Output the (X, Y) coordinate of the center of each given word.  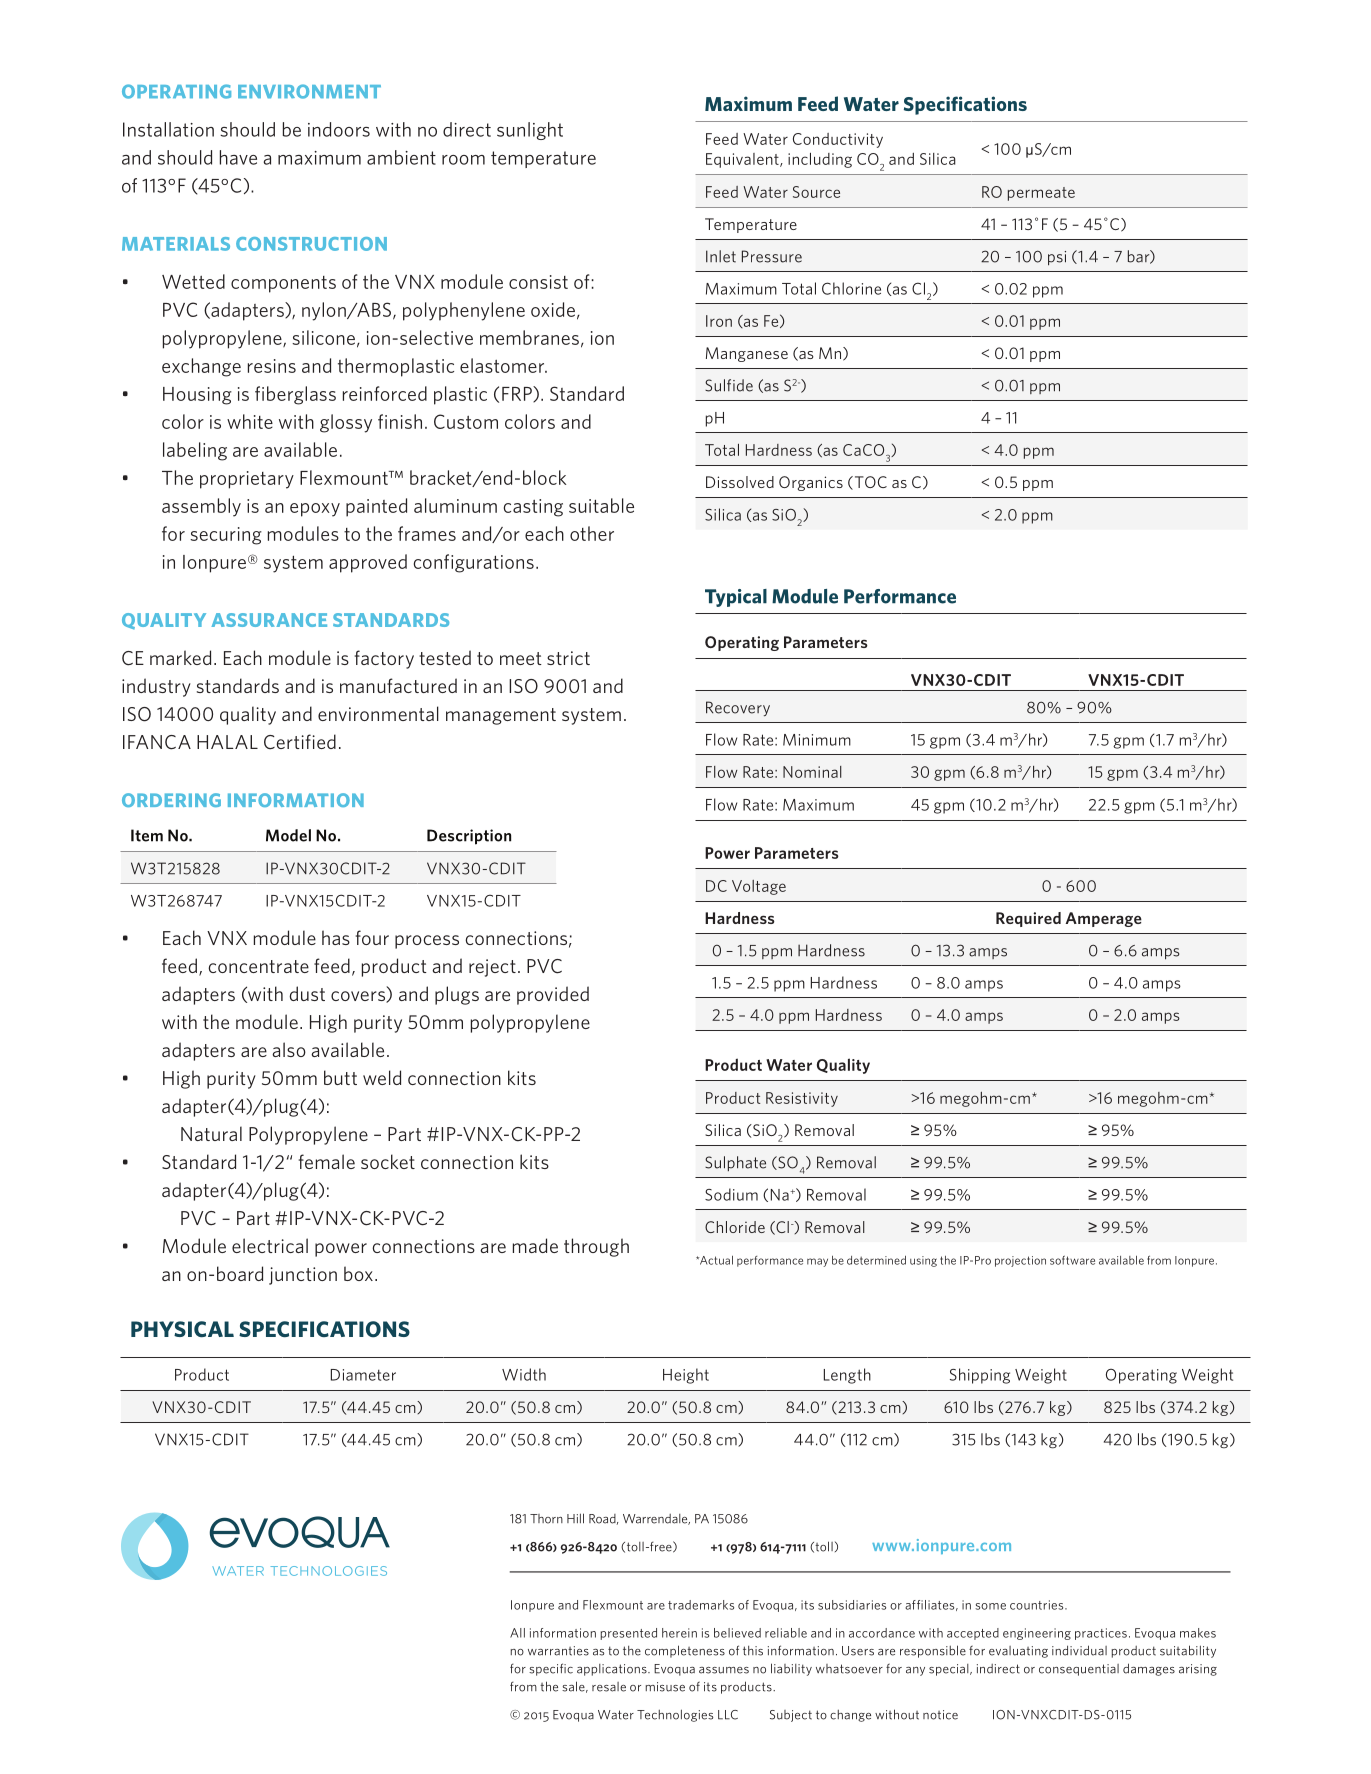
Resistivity (802, 1099)
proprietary (247, 480)
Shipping (980, 1376)
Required (1028, 919)
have (238, 157)
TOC (869, 483)
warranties (558, 1651)
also (289, 1049)
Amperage (1104, 919)
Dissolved (740, 482)
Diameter (363, 1375)
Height (686, 1376)
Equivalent (743, 160)
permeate (1041, 194)
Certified (300, 742)
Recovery (738, 708)
